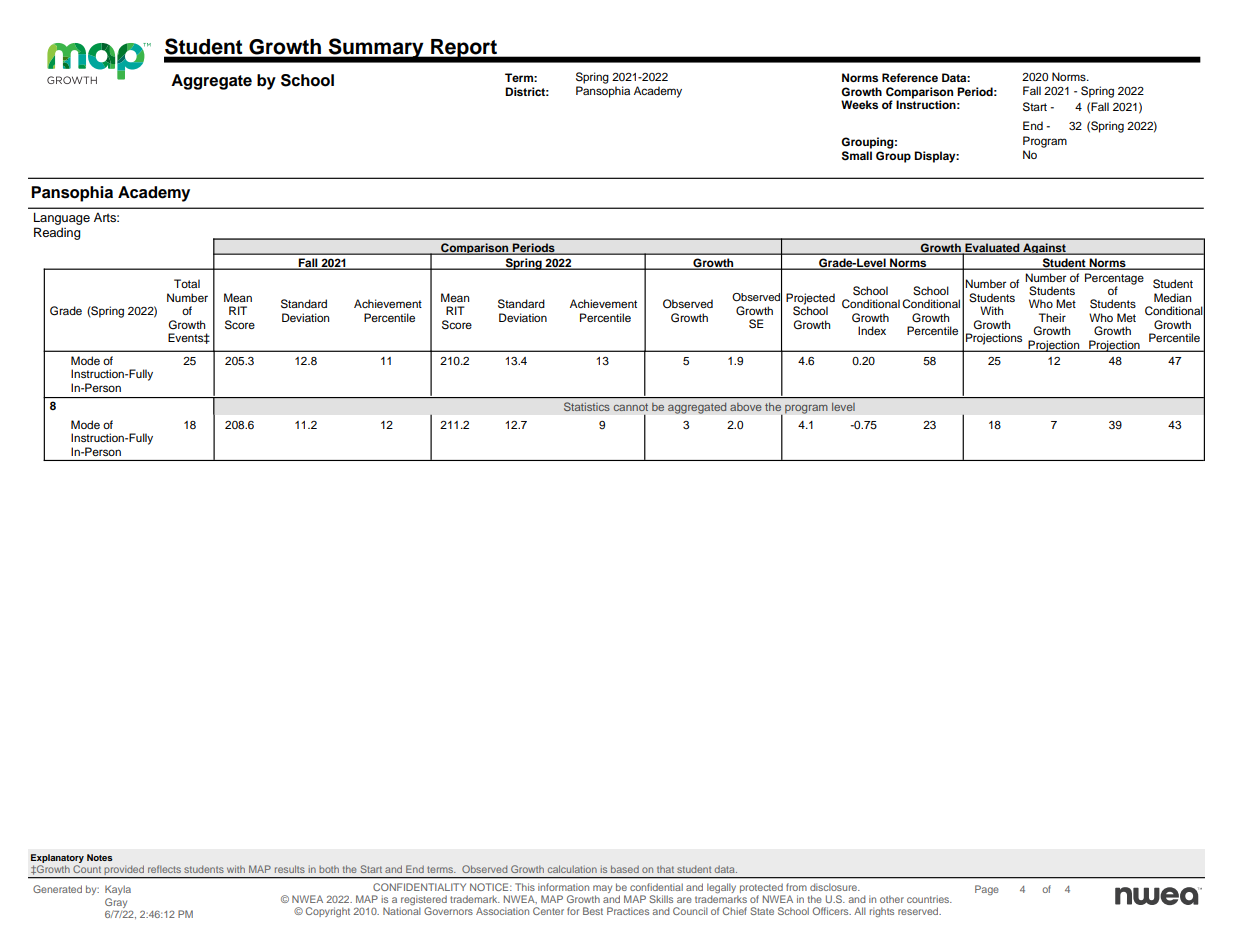 Image resolution: width=1233 pixels, height=952 pixels. What do you see at coordinates (987, 890) in the image?
I see `Page` at bounding box center [987, 890].
